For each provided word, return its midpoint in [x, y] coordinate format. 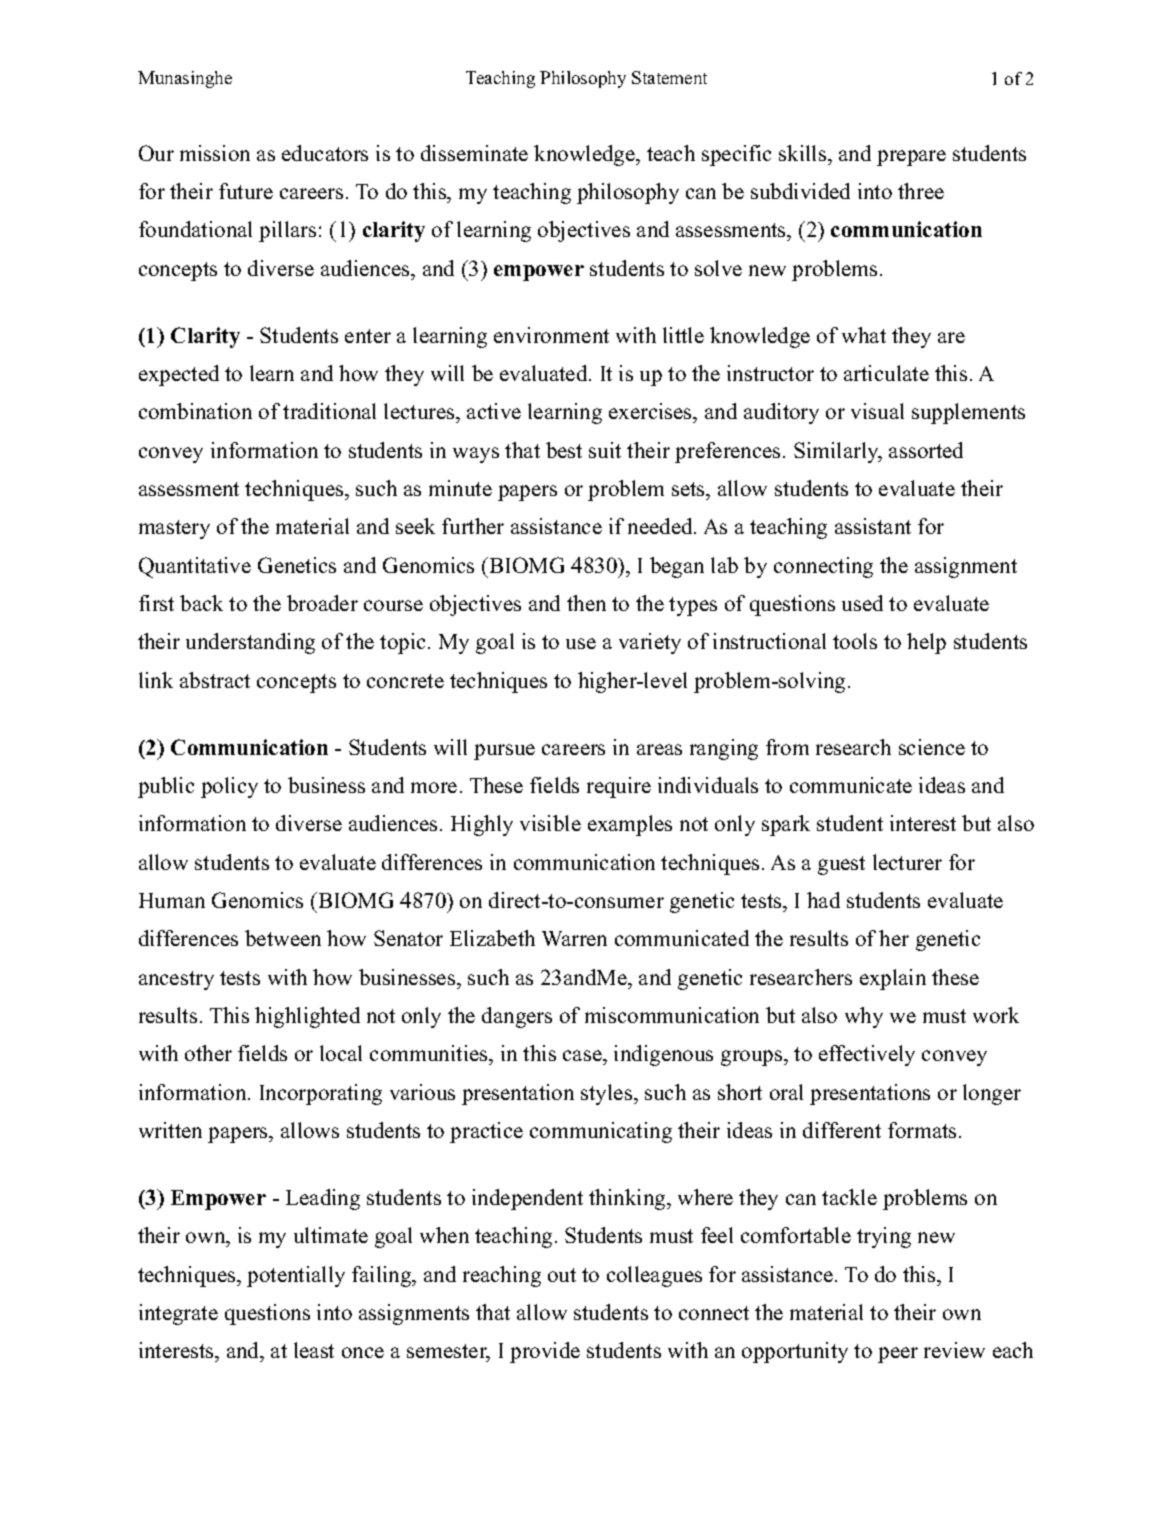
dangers [517, 1017]
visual [877, 411]
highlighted [307, 1017]
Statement [669, 77]
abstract [215, 680]
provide [545, 1352]
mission [215, 153]
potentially [296, 1276]
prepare [911, 158]
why [864, 1017]
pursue [504, 752]
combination [195, 411]
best [564, 450]
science [932, 747]
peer [898, 1355]
